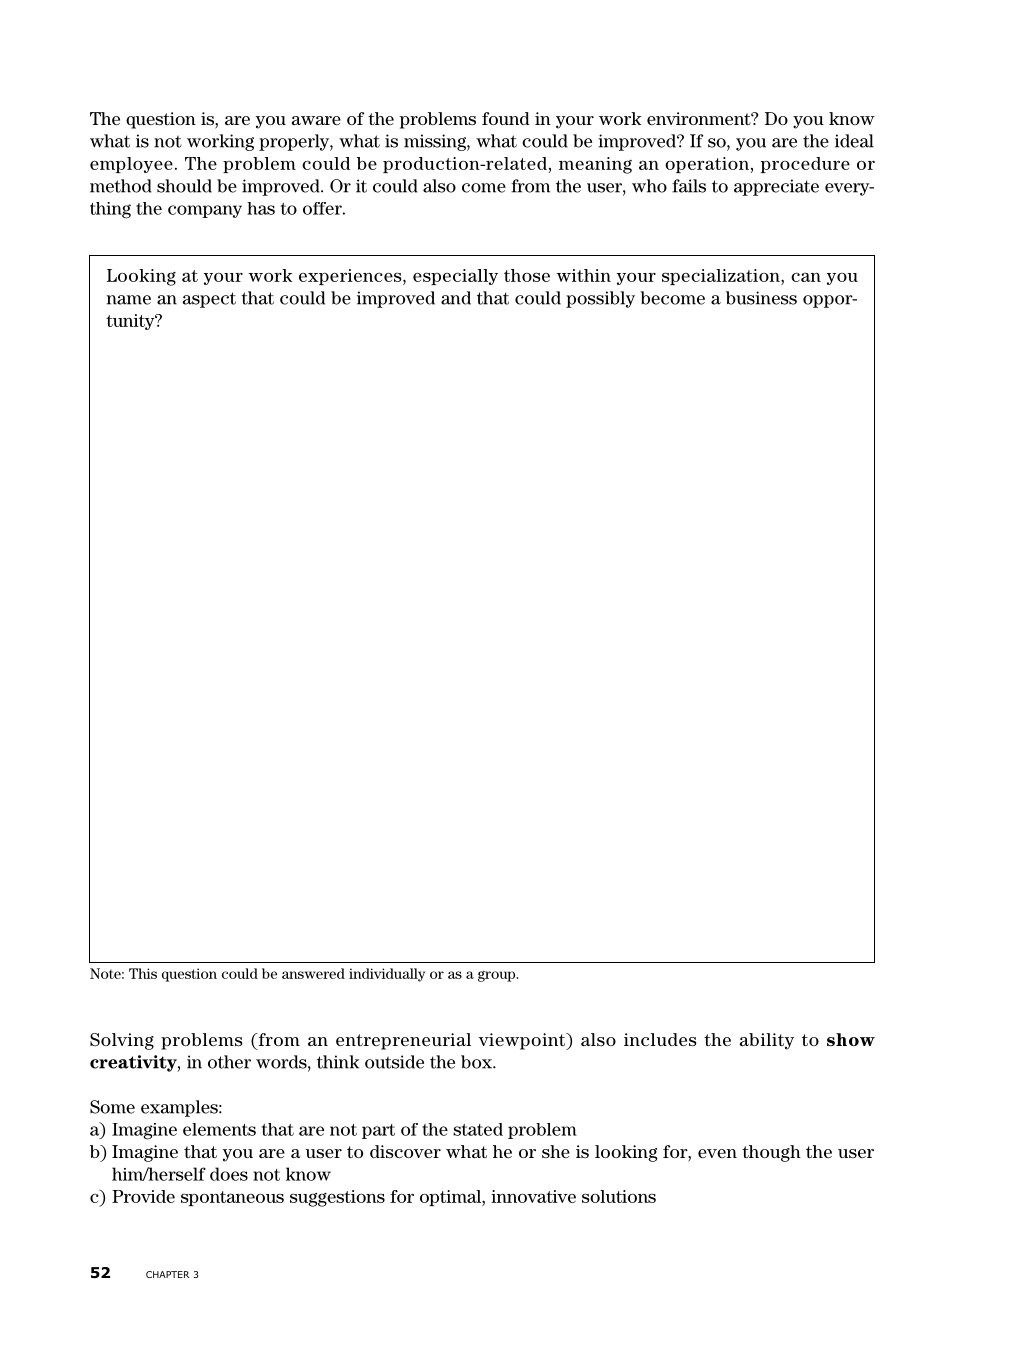 Image resolution: width=1009 pixels, height=1345 pixels. I want to click on individually, so click(387, 975).
